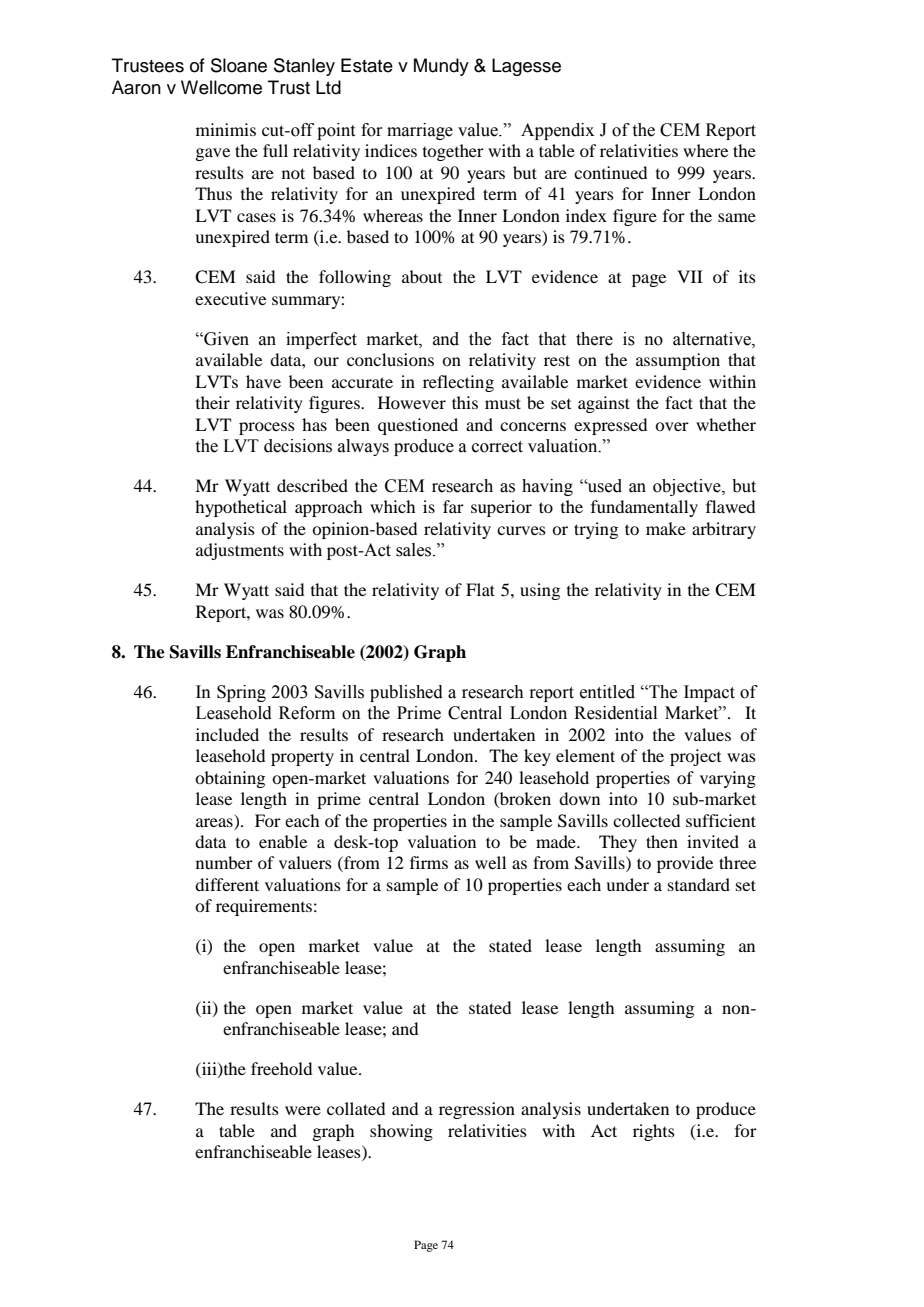  Describe the element at coordinates (441, 67) in the screenshot. I see `Mundy` at that location.
